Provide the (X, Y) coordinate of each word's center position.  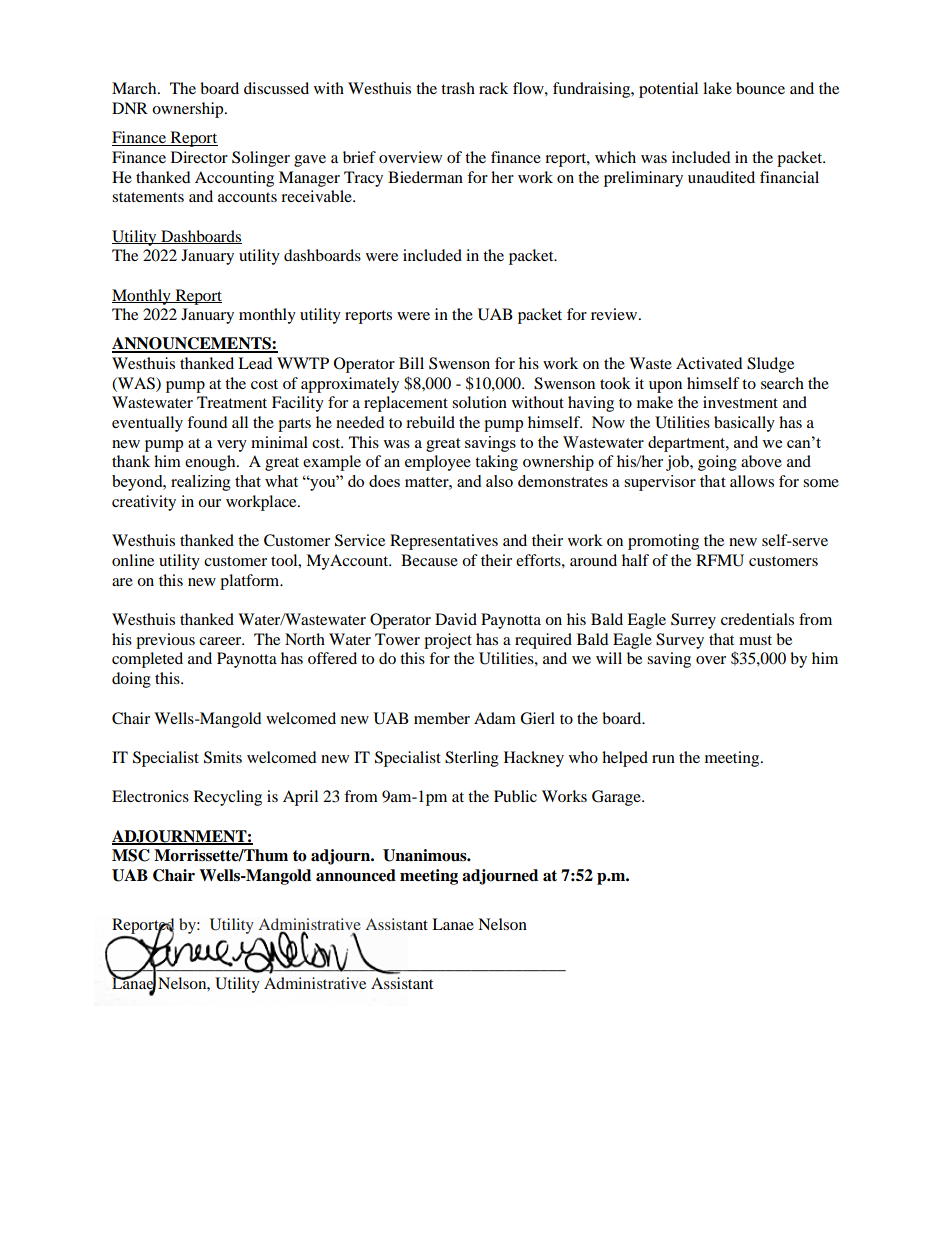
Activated (709, 363)
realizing (201, 483)
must (755, 640)
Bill (411, 363)
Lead (255, 363)
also (499, 481)
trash (458, 88)
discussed (276, 88)
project (448, 641)
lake (717, 88)
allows (752, 481)
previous (165, 641)
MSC (131, 855)
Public (515, 796)
